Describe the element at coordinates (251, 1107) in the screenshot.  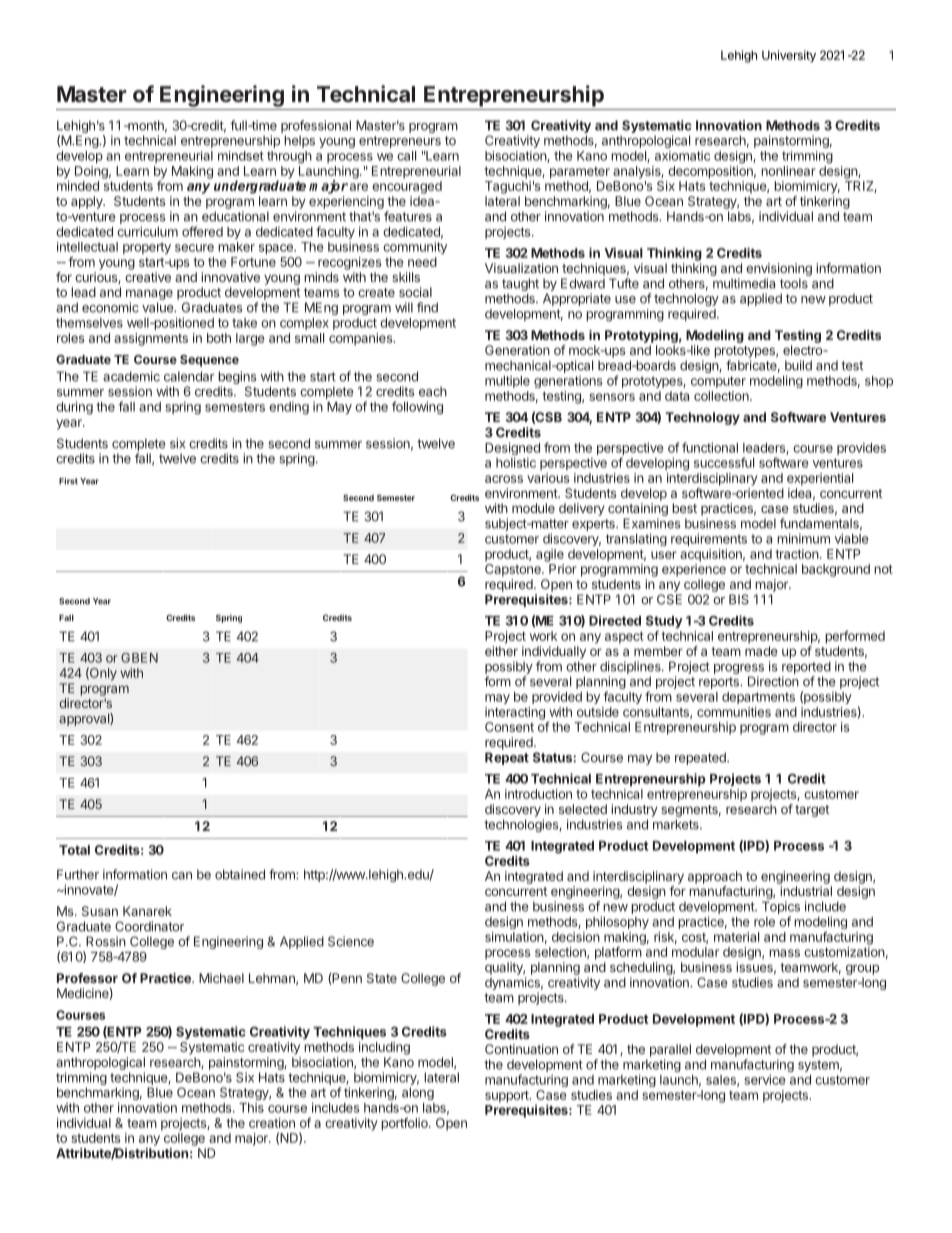
I see `This` at that location.
